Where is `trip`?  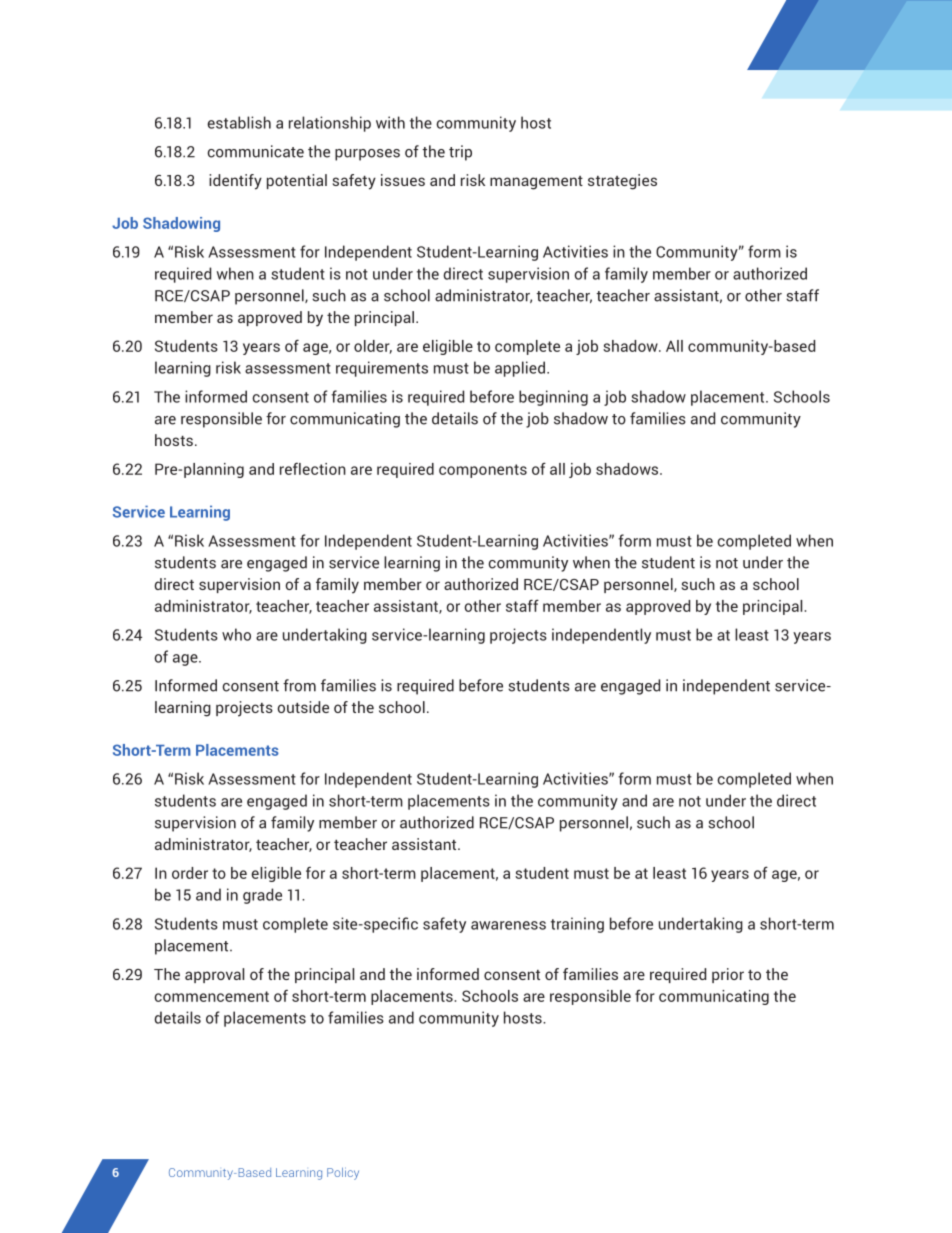 trip is located at coordinates (460, 153).
